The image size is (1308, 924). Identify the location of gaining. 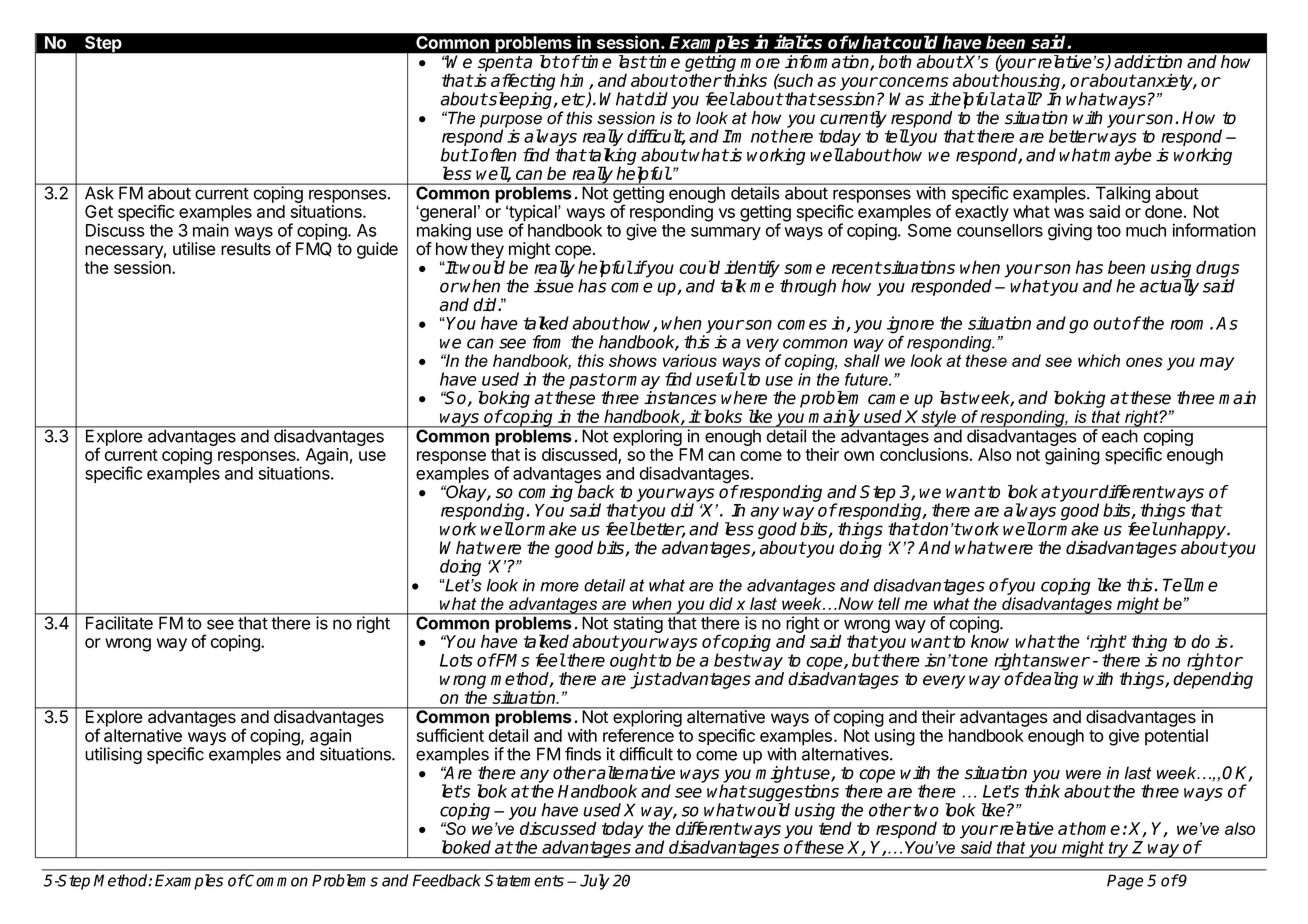
(1072, 456).
